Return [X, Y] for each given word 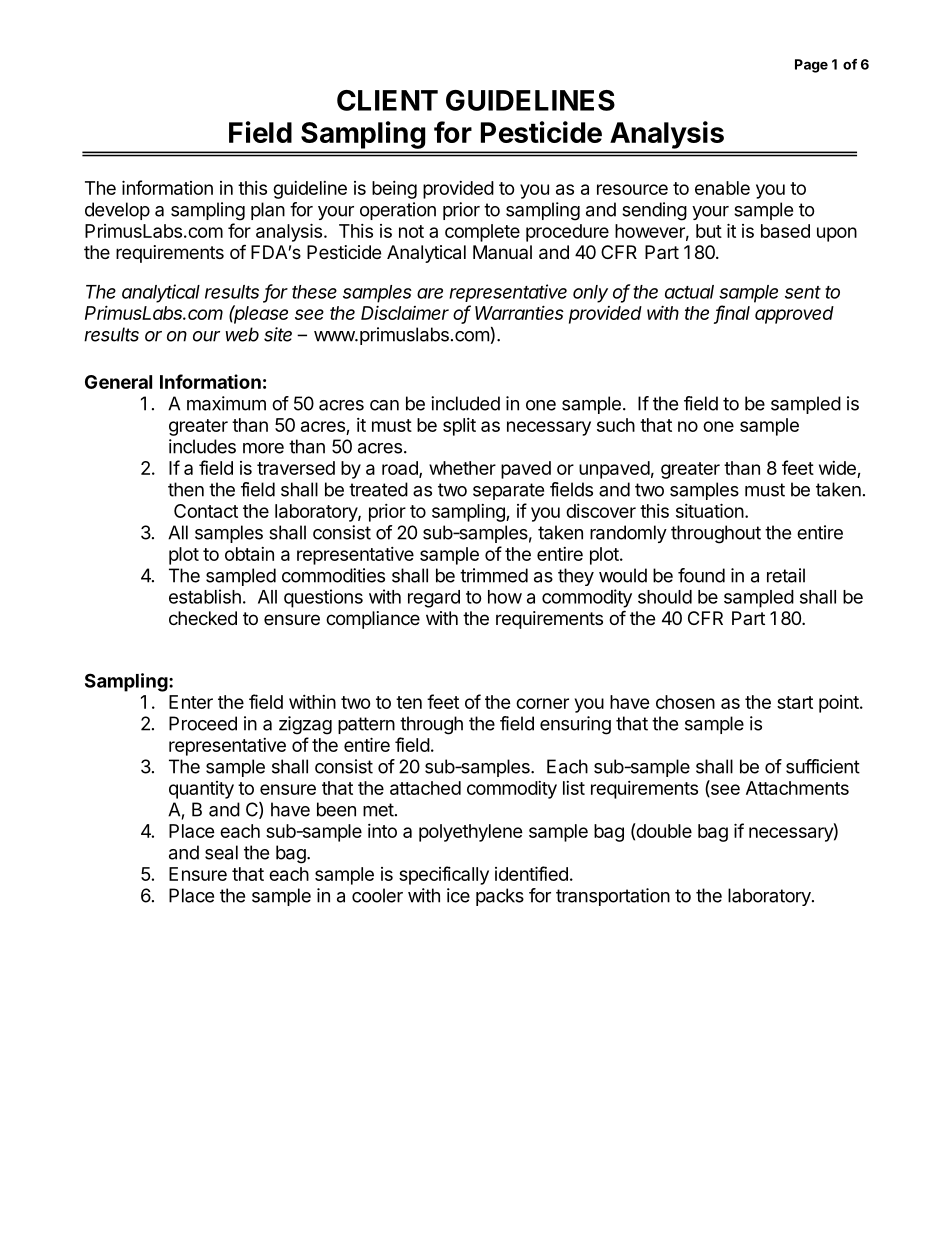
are [430, 293]
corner [542, 703]
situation [710, 510]
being [394, 190]
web [242, 334]
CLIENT [387, 100]
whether [462, 468]
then [186, 489]
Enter [191, 702]
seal [221, 852]
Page [811, 66]
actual [689, 292]
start [795, 702]
